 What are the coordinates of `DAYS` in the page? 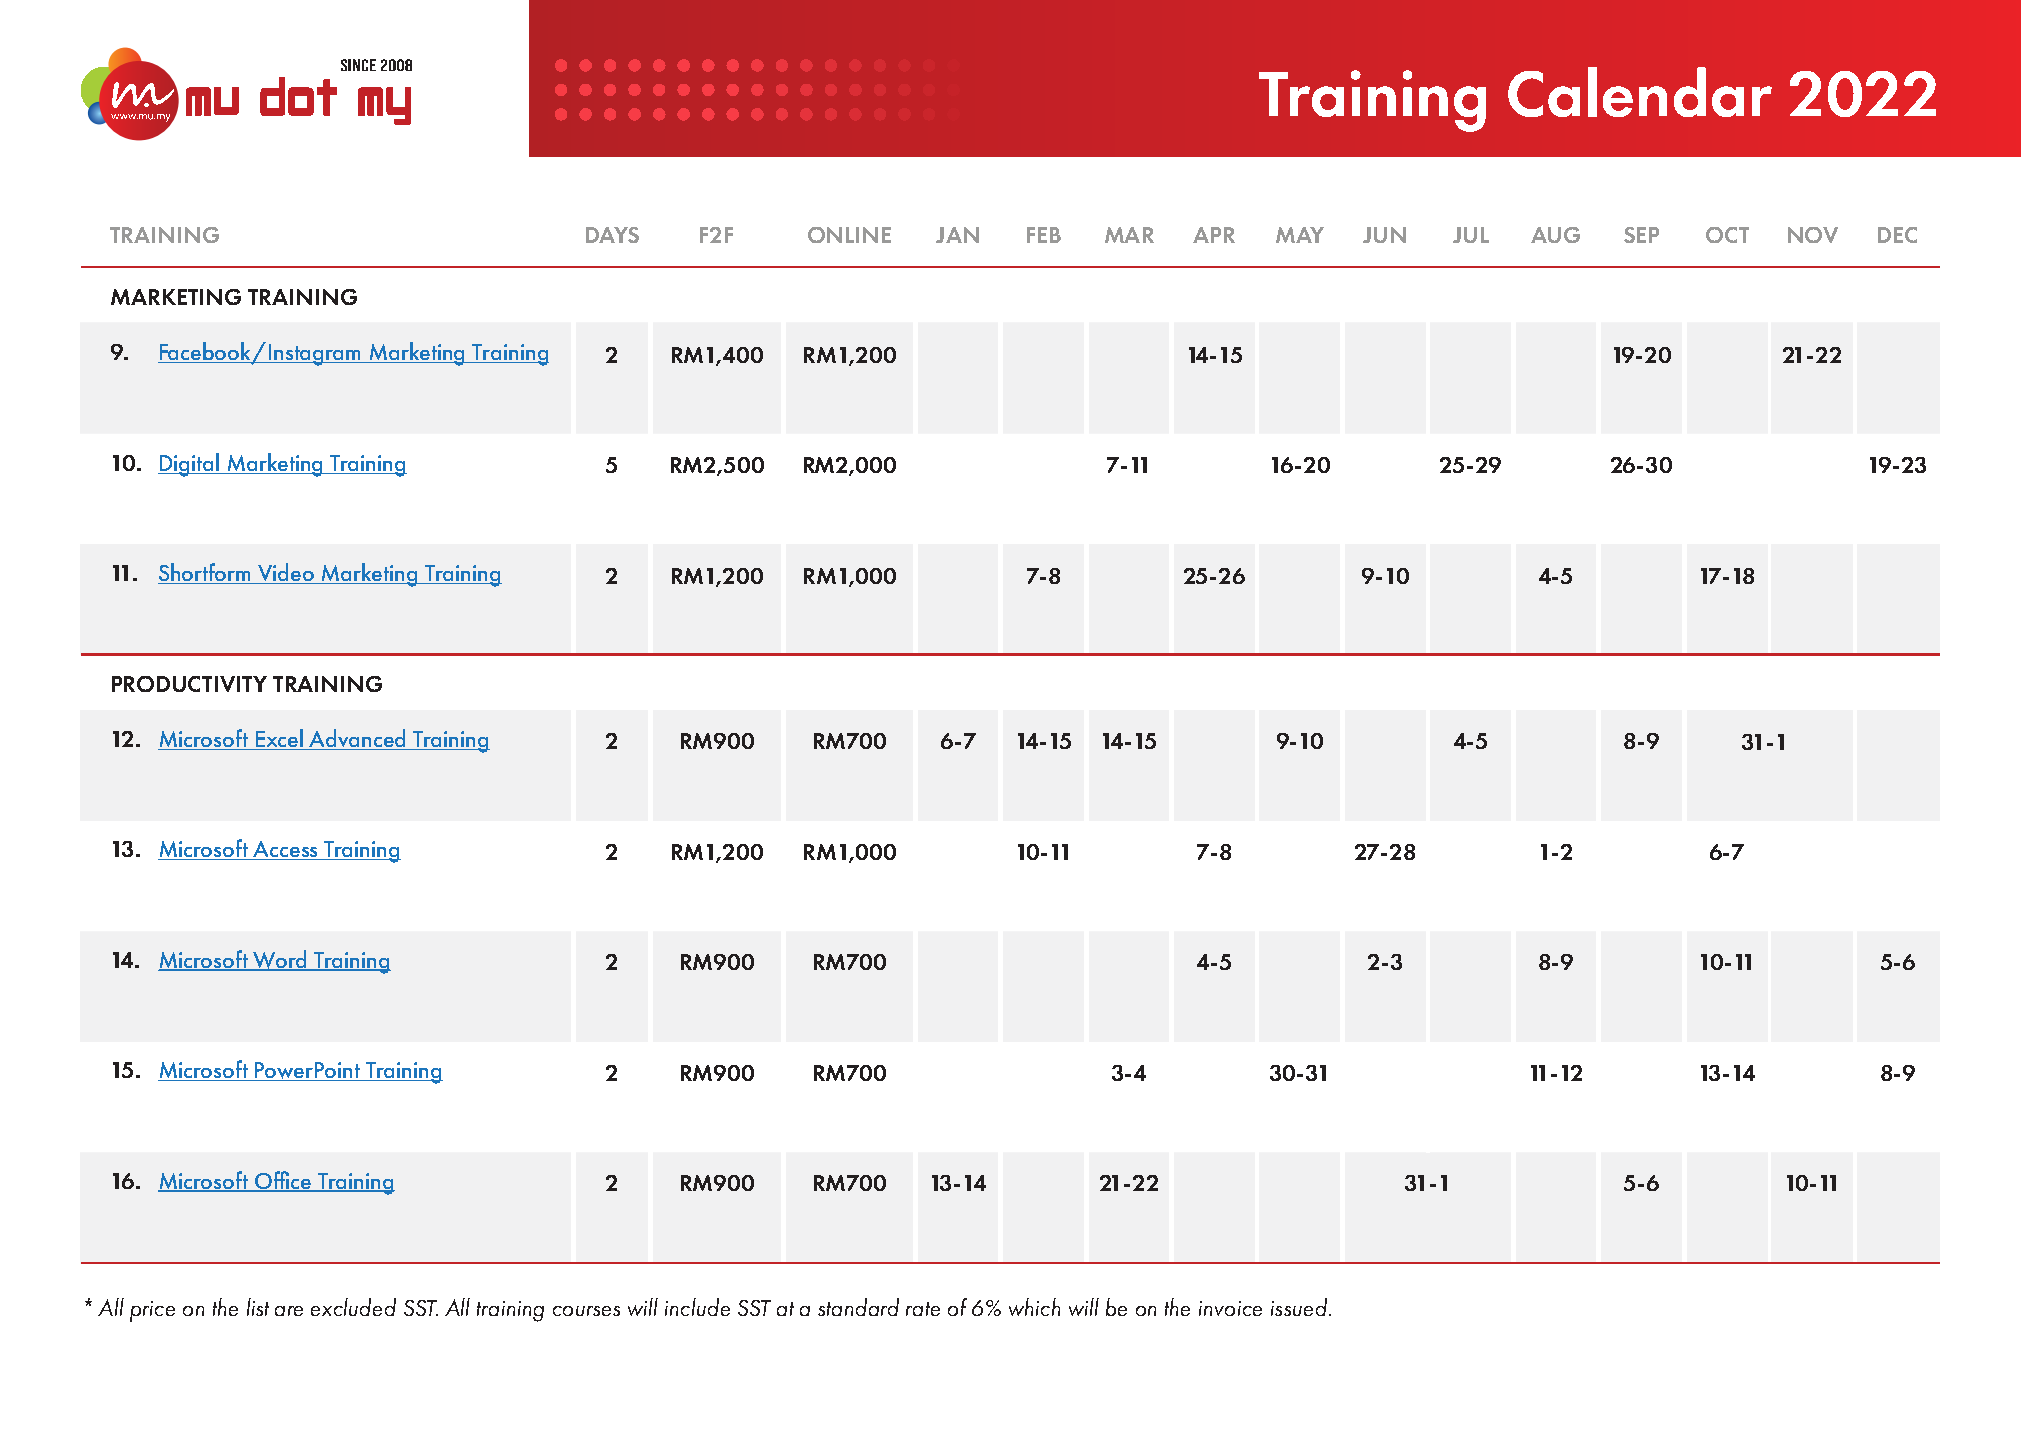 It's located at (612, 235).
